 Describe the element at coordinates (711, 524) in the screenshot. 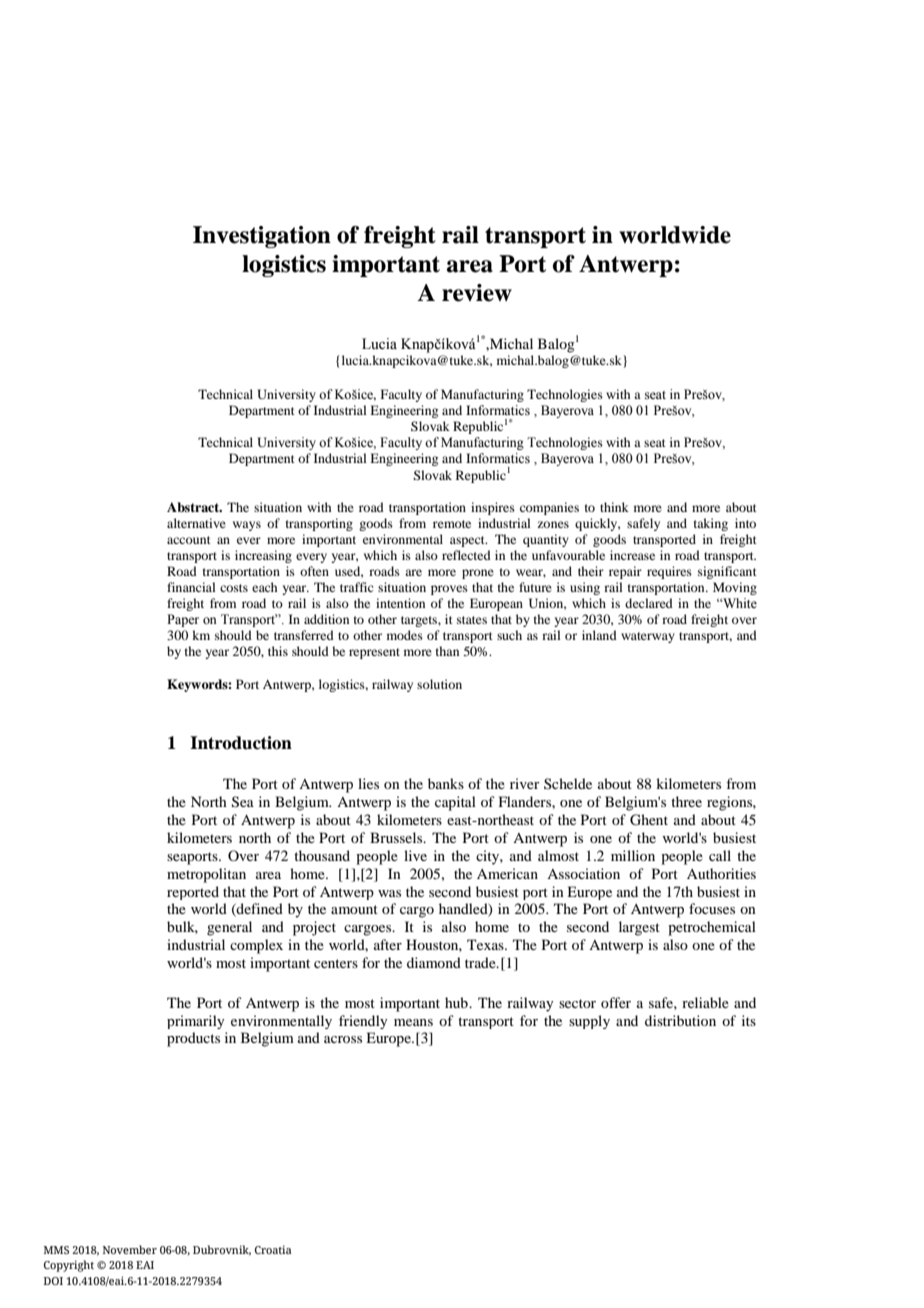

I see `taking` at that location.
